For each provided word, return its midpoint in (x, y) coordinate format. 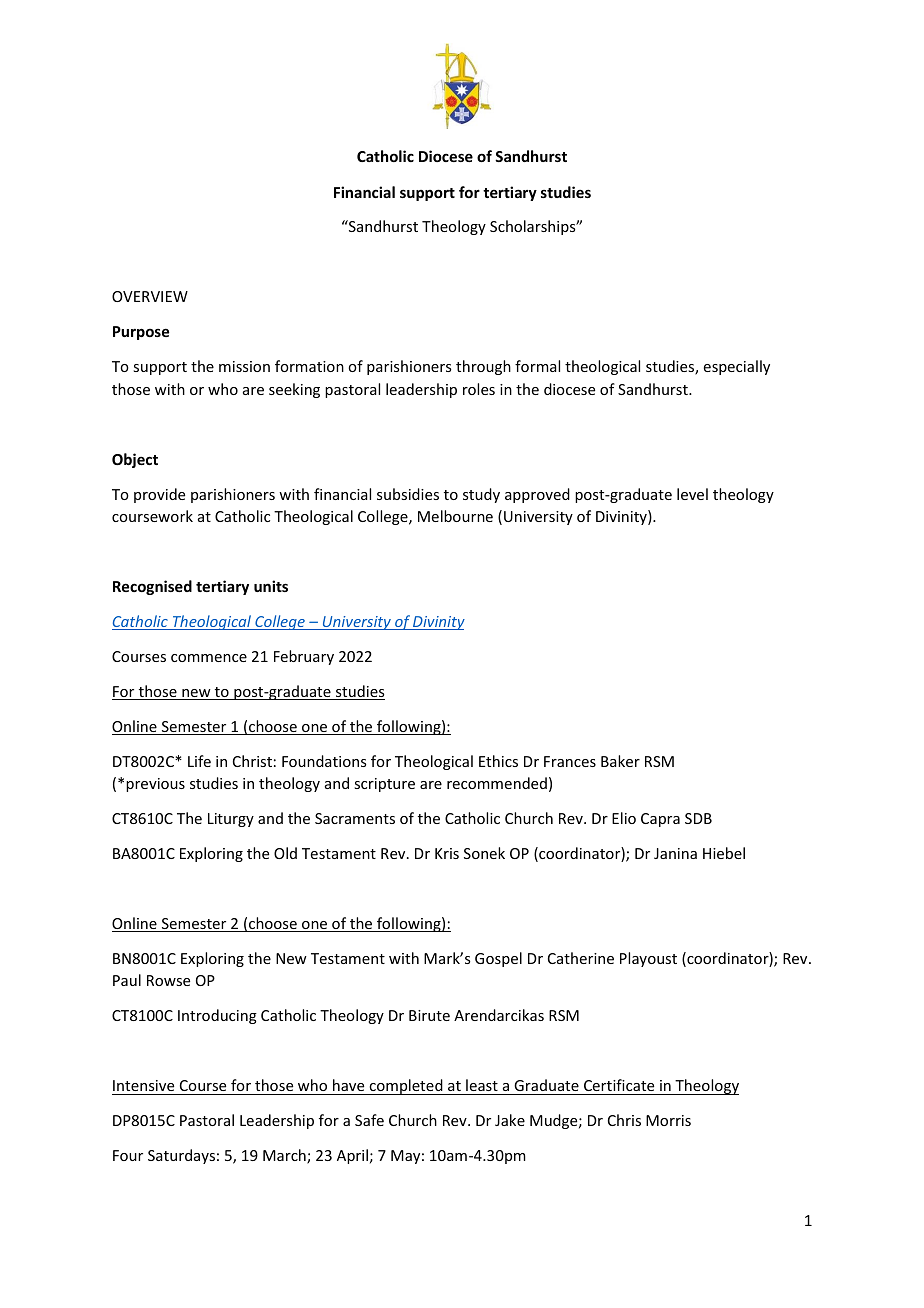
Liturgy (231, 820)
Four (128, 1155)
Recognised (152, 587)
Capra (660, 820)
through (483, 367)
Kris (447, 853)
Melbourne (455, 516)
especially (737, 367)
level (692, 494)
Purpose (141, 333)
